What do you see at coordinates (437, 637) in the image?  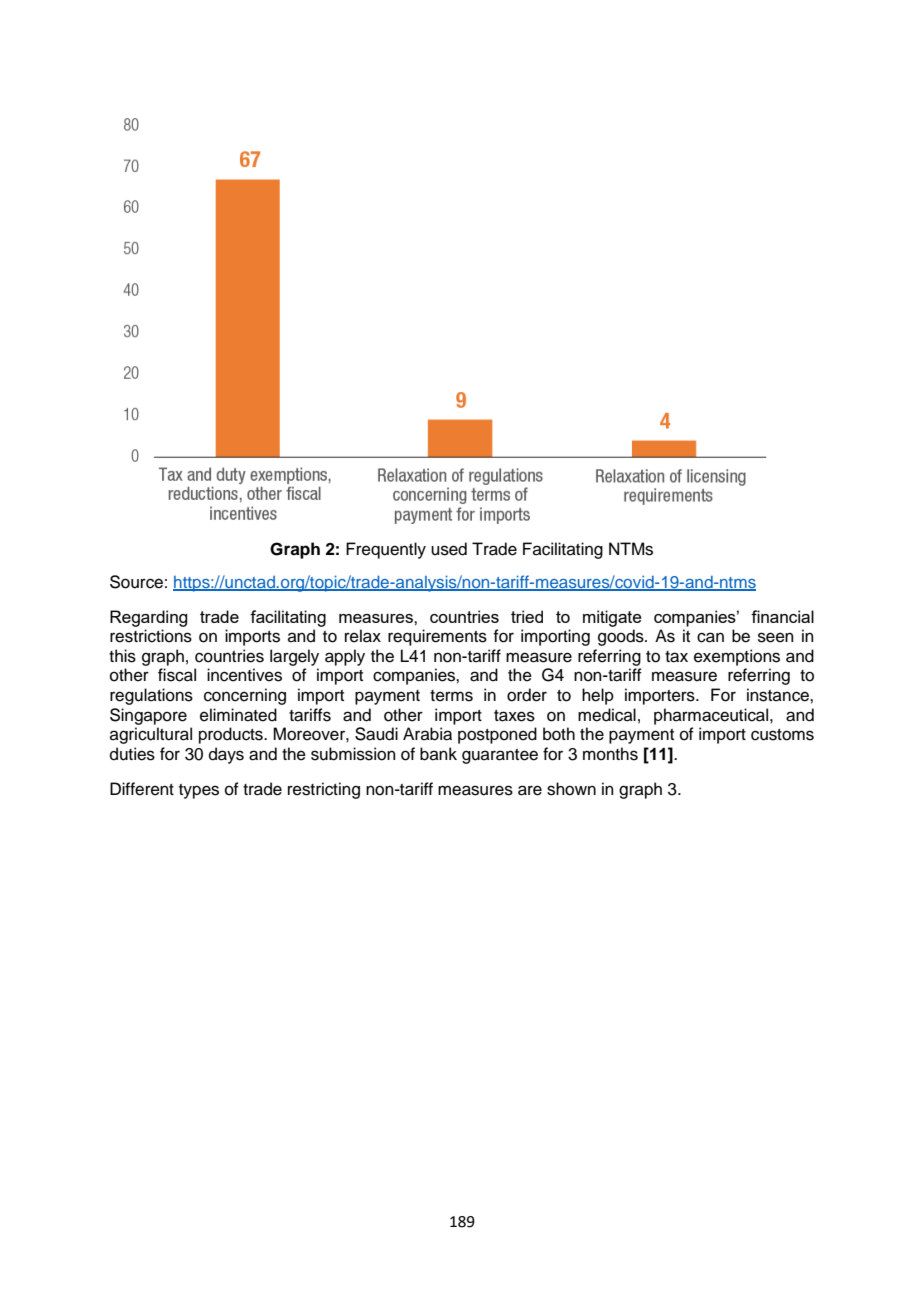 I see `requirements` at bounding box center [437, 637].
